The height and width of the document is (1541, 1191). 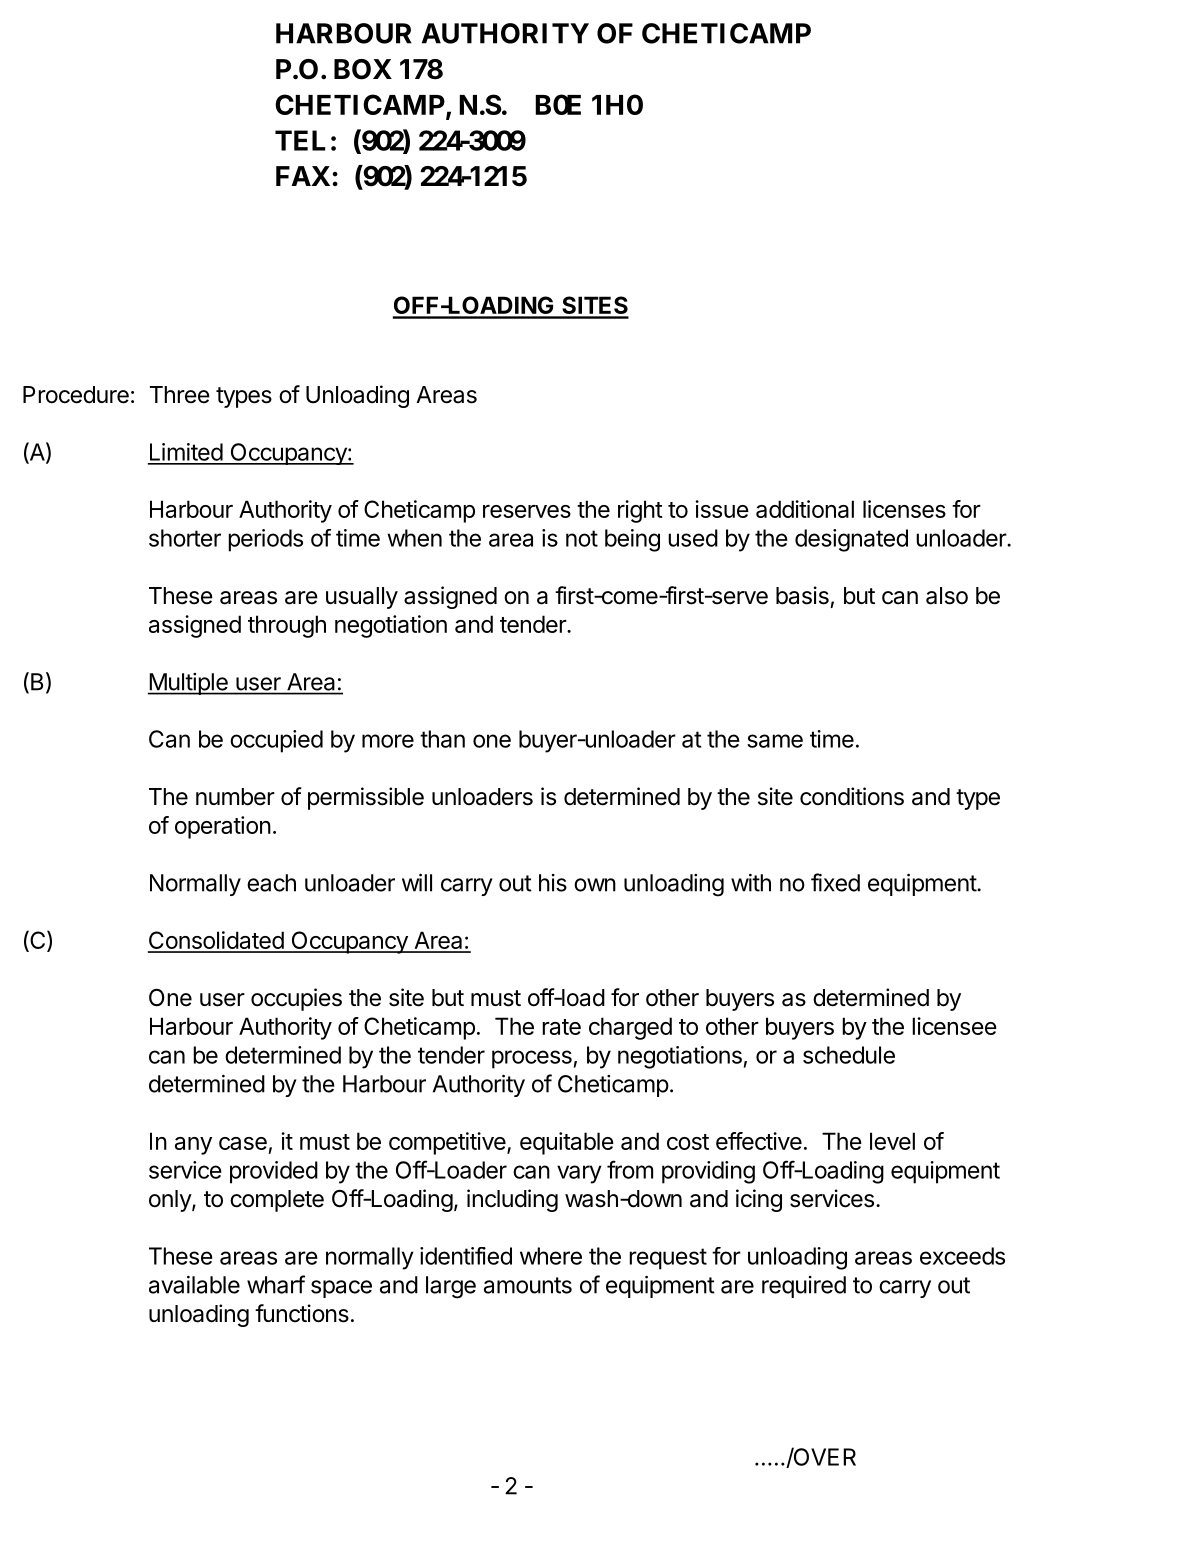 I want to click on his, so click(x=553, y=883).
